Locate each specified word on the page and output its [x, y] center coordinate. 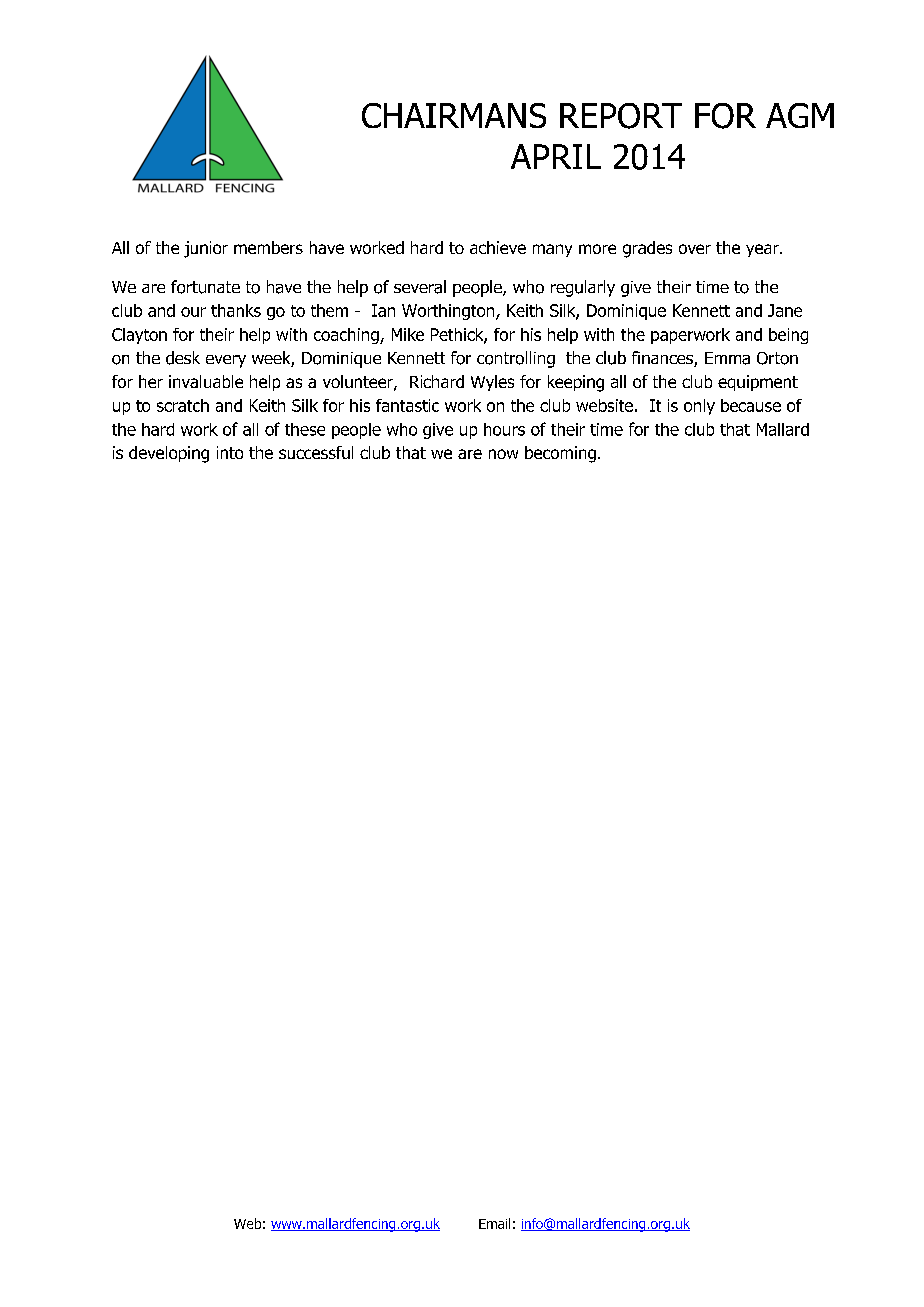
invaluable [206, 381]
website [604, 405]
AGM [800, 115]
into [230, 452]
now [503, 454]
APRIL [556, 156]
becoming [560, 454]
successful [316, 452]
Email [494, 1223]
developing [169, 454]
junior [206, 249]
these [305, 429]
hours [504, 429]
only [699, 407]
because [751, 405]
